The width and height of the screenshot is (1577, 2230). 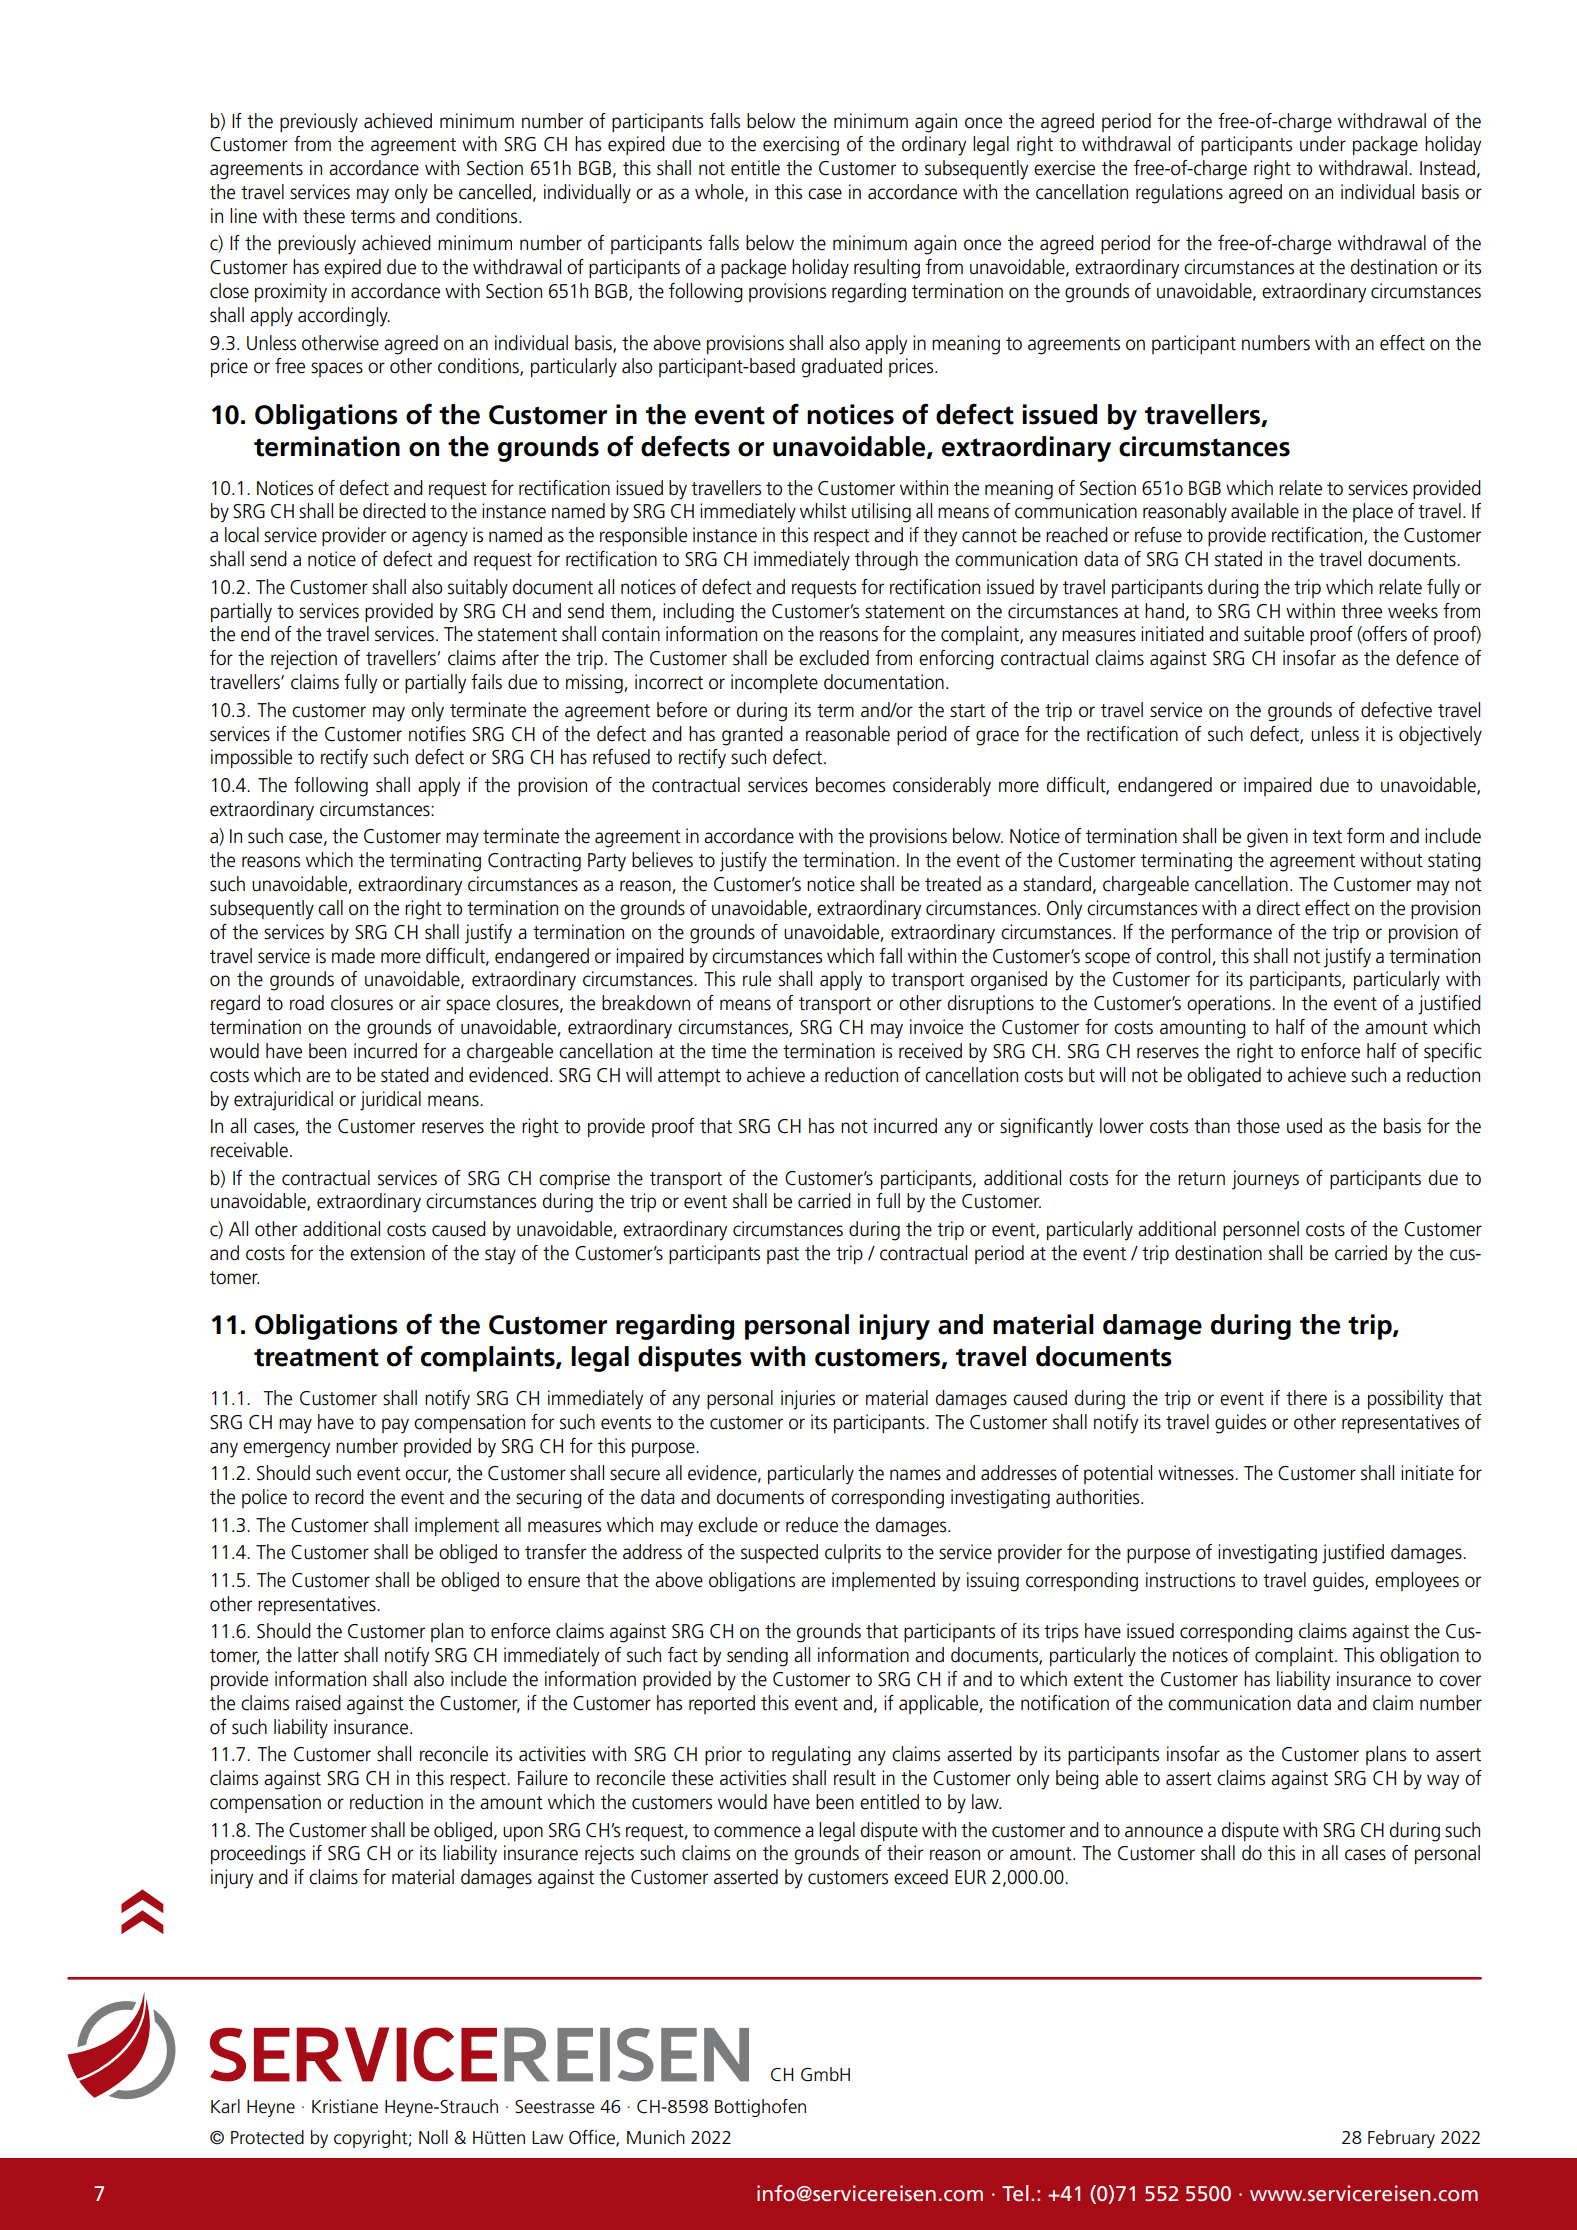 I want to click on there, so click(x=1306, y=1398).
